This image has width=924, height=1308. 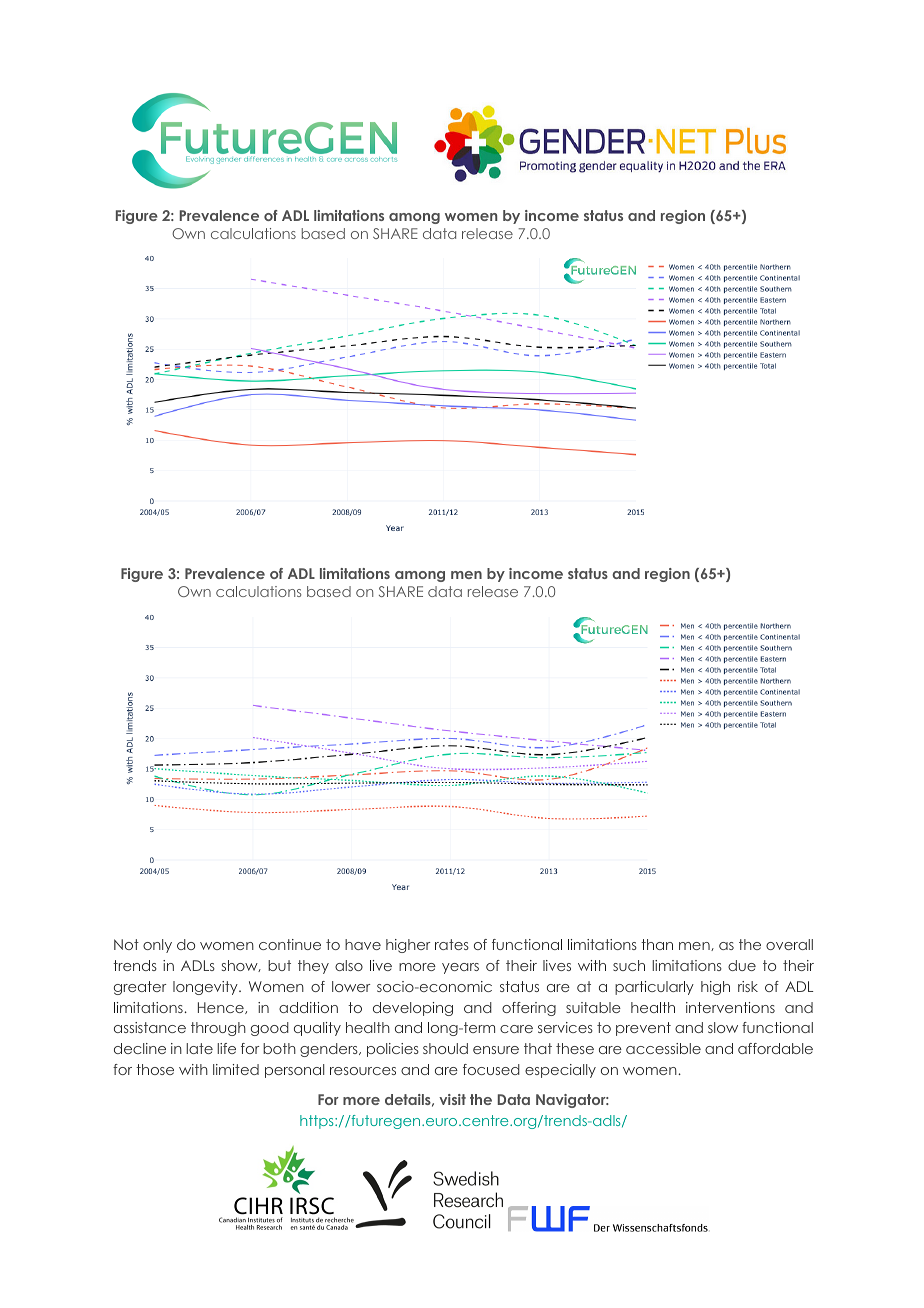 I want to click on than, so click(x=657, y=944).
